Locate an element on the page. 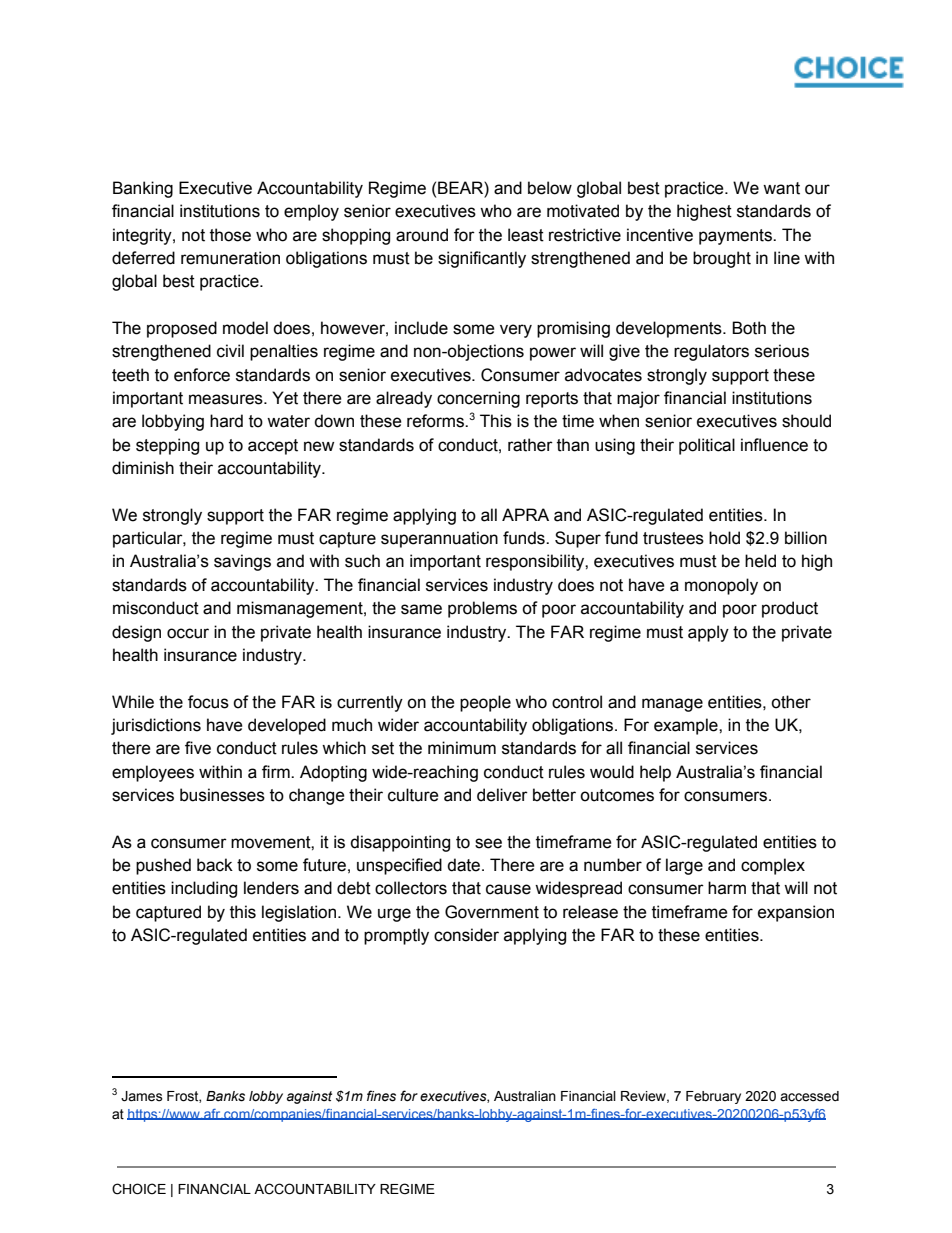 The width and height of the page is (952, 1233). February is located at coordinates (713, 1097).
